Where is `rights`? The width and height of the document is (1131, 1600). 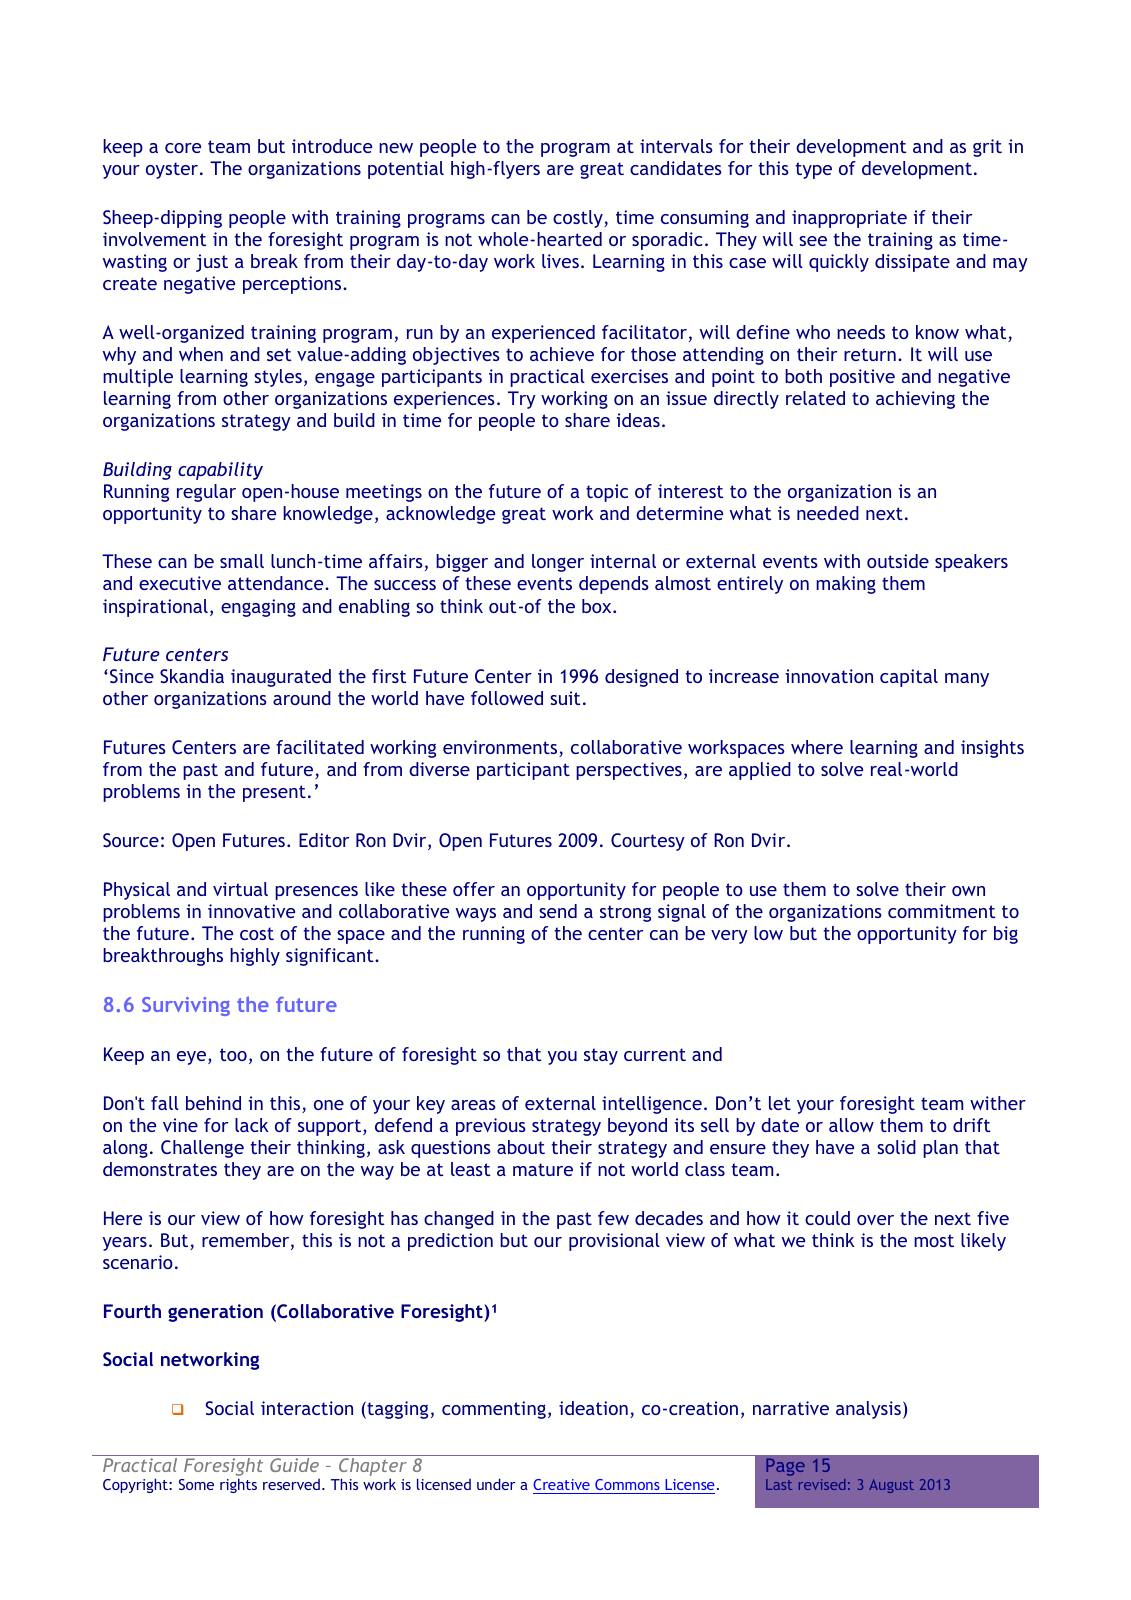
rights is located at coordinates (238, 1485).
